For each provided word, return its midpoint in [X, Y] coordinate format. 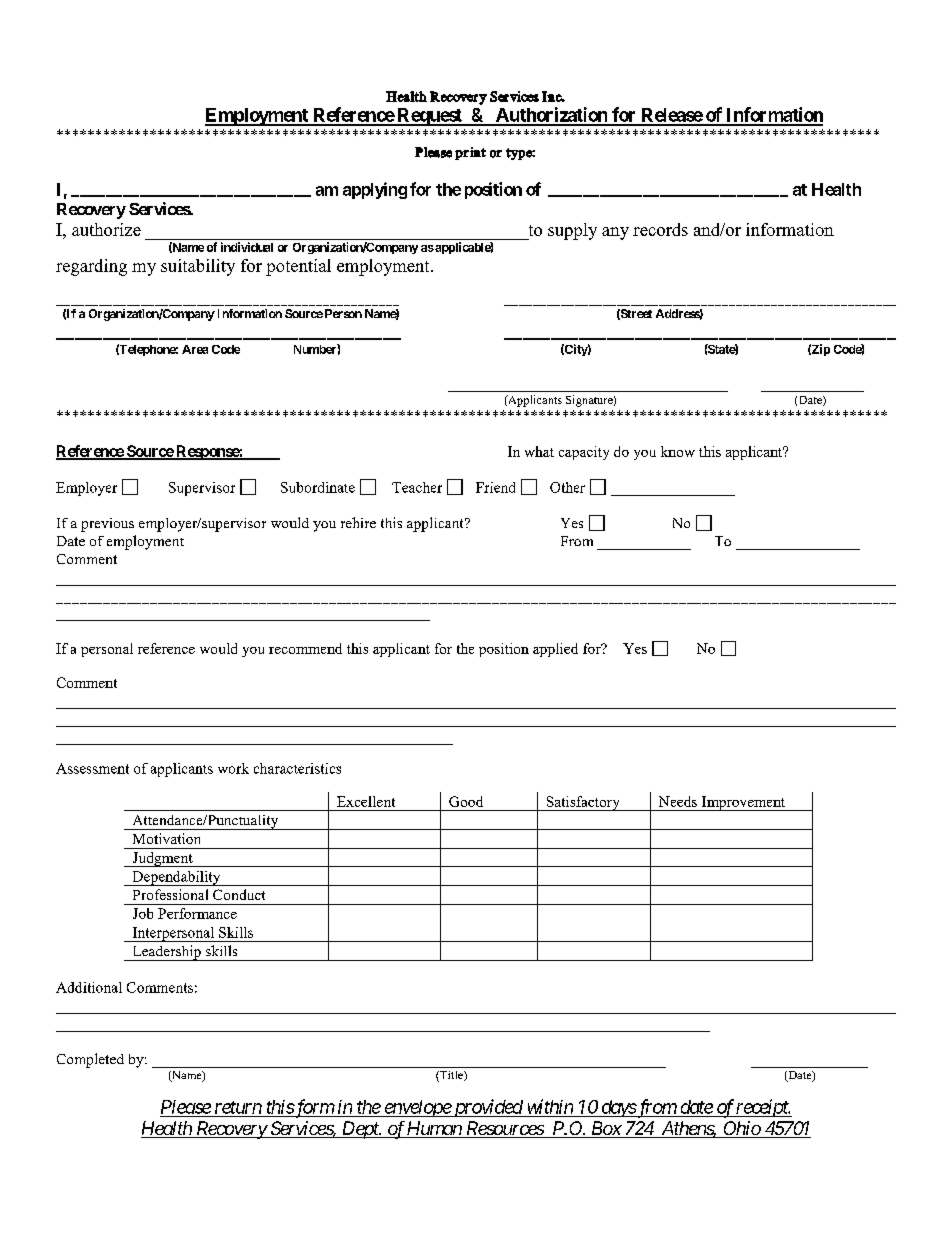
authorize [106, 229]
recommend [305, 648]
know [678, 451]
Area [195, 349]
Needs [678, 801]
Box [605, 1129]
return [238, 1107]
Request [429, 117]
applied [555, 650]
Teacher [417, 487]
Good [466, 801]
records [660, 229]
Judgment [162, 859]
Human [434, 1129]
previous [107, 525]
